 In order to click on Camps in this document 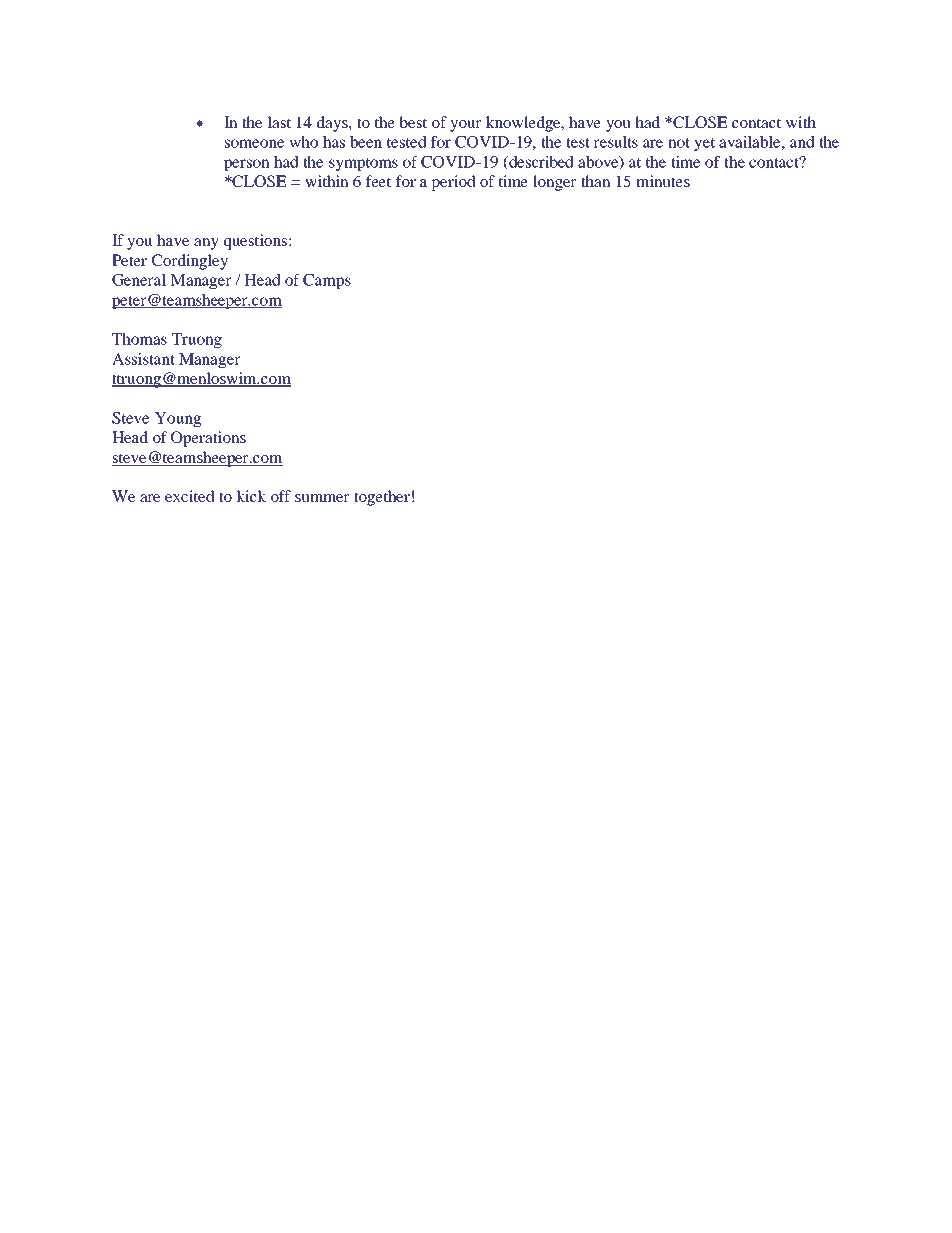, I will do `click(327, 281)`.
